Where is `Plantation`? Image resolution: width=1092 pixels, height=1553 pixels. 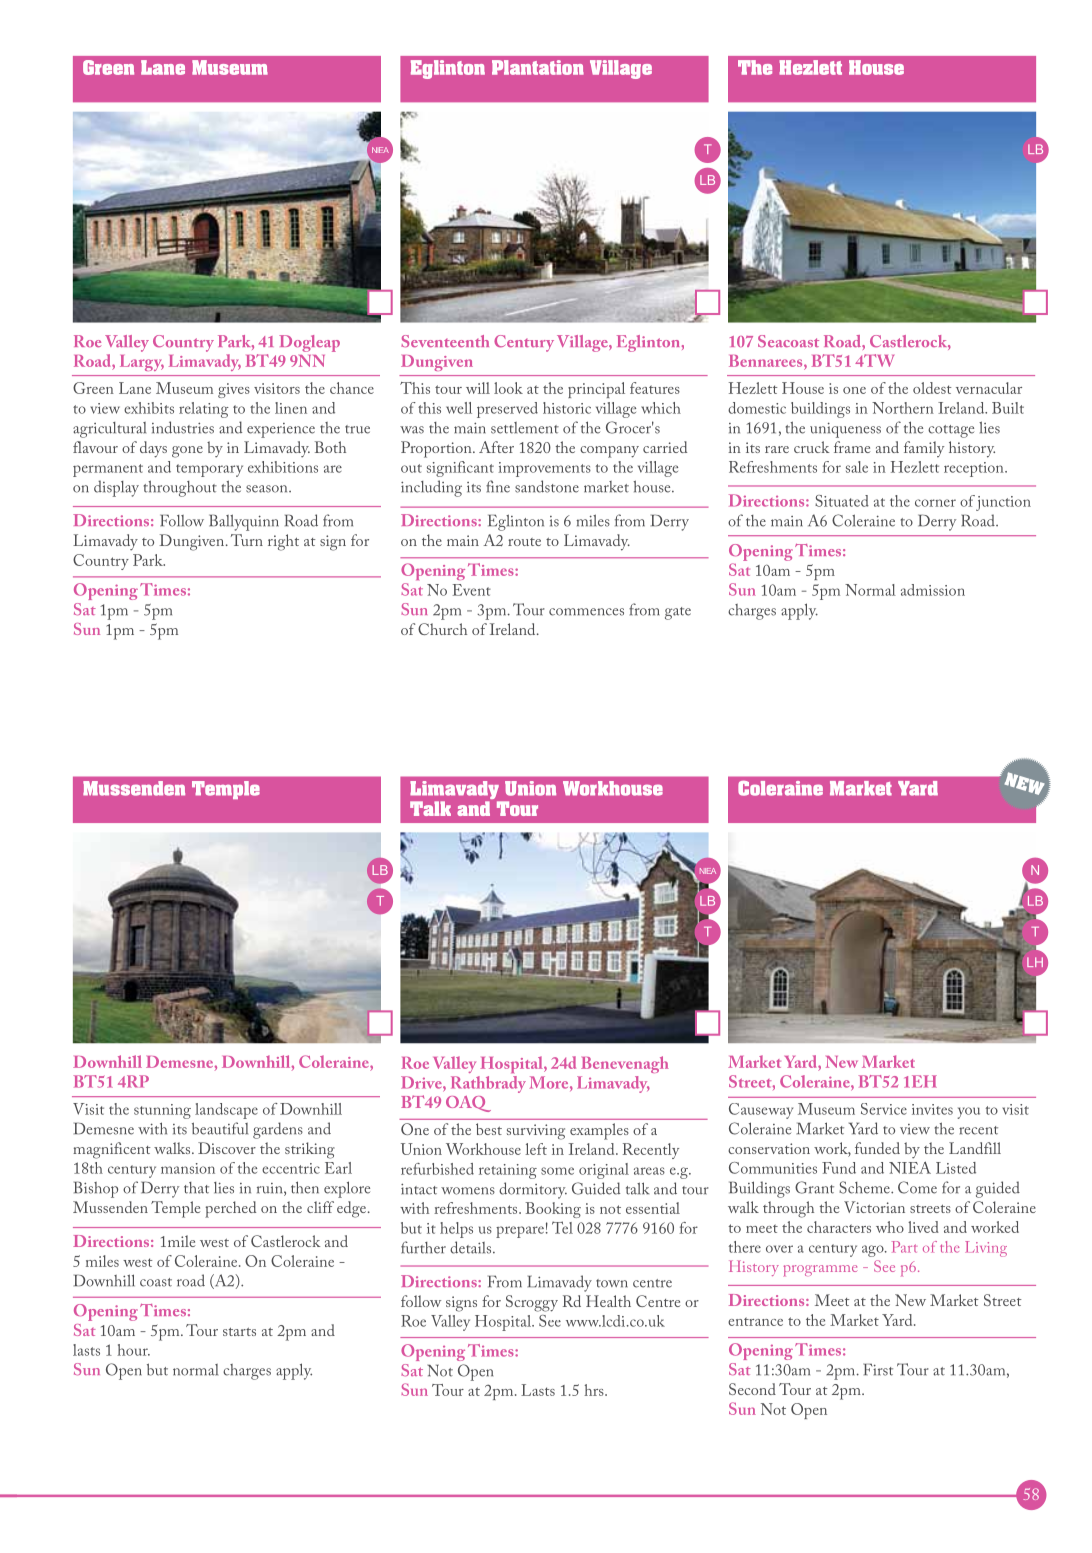
Plantation is located at coordinates (538, 67).
